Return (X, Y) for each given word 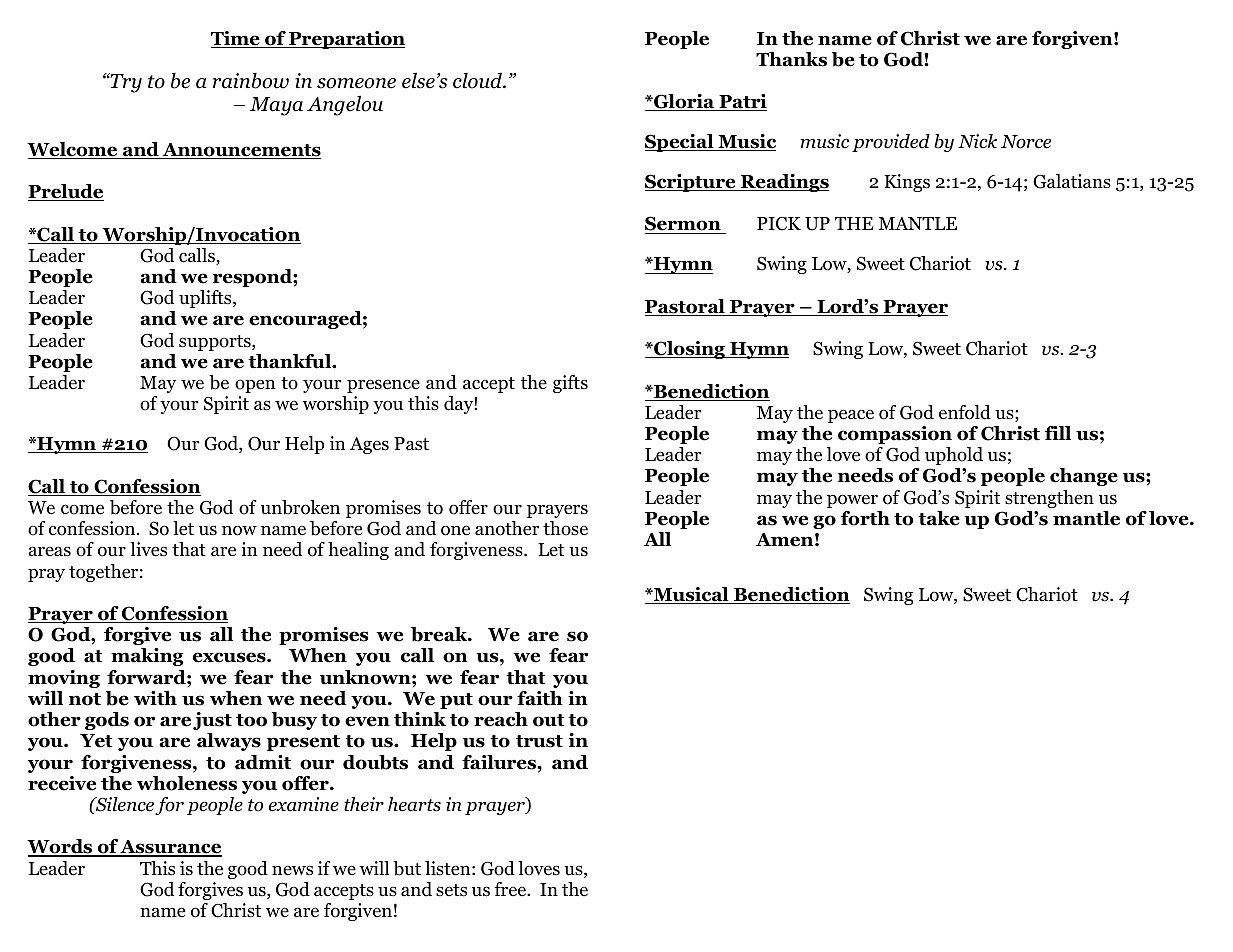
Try (125, 83)
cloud (479, 80)
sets (451, 890)
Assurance (170, 848)
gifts (570, 384)
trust (539, 741)
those (565, 528)
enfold (965, 412)
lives (148, 549)
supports (216, 343)
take (939, 518)
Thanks (791, 59)
